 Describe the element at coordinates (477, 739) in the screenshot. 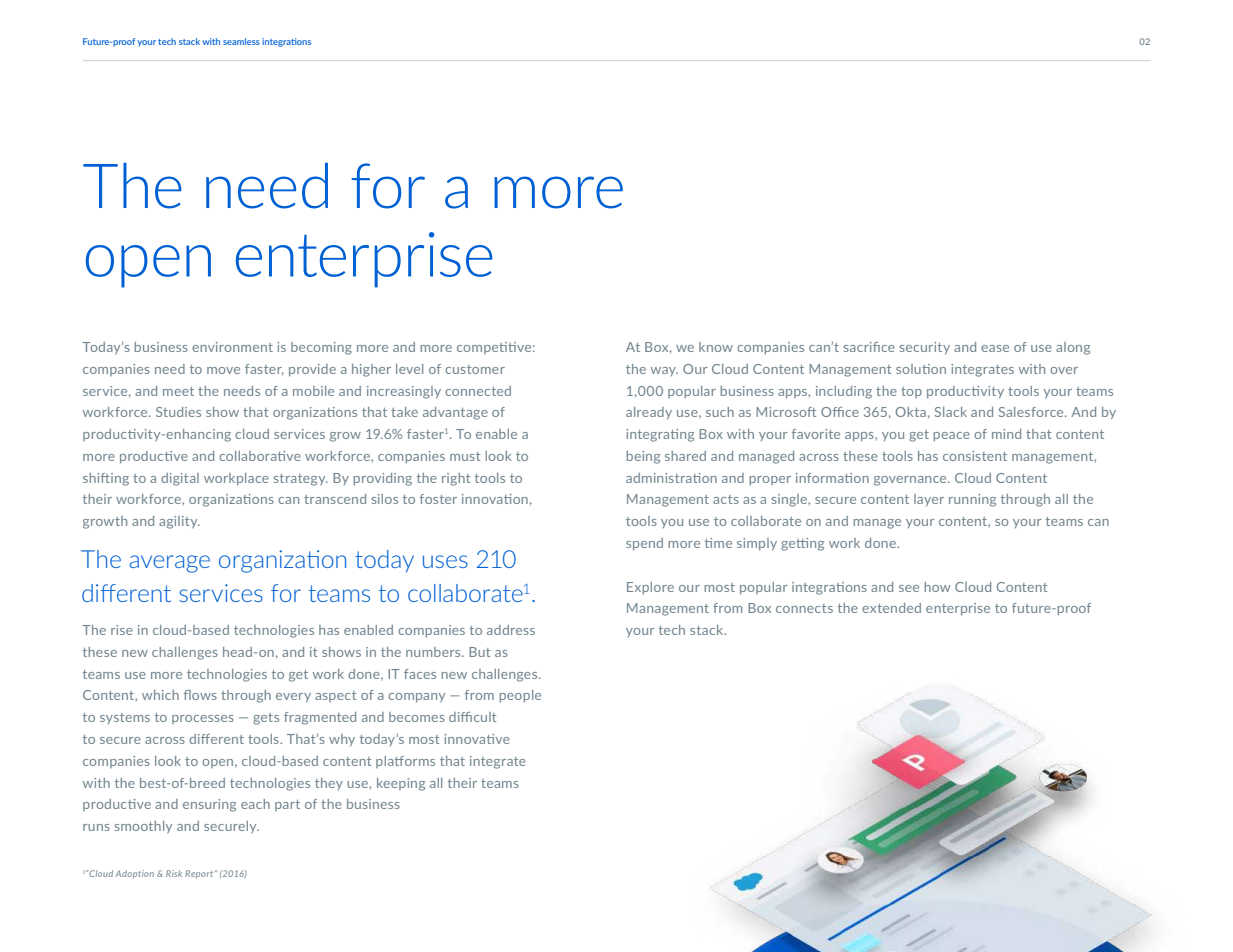

I see `innovative` at that location.
